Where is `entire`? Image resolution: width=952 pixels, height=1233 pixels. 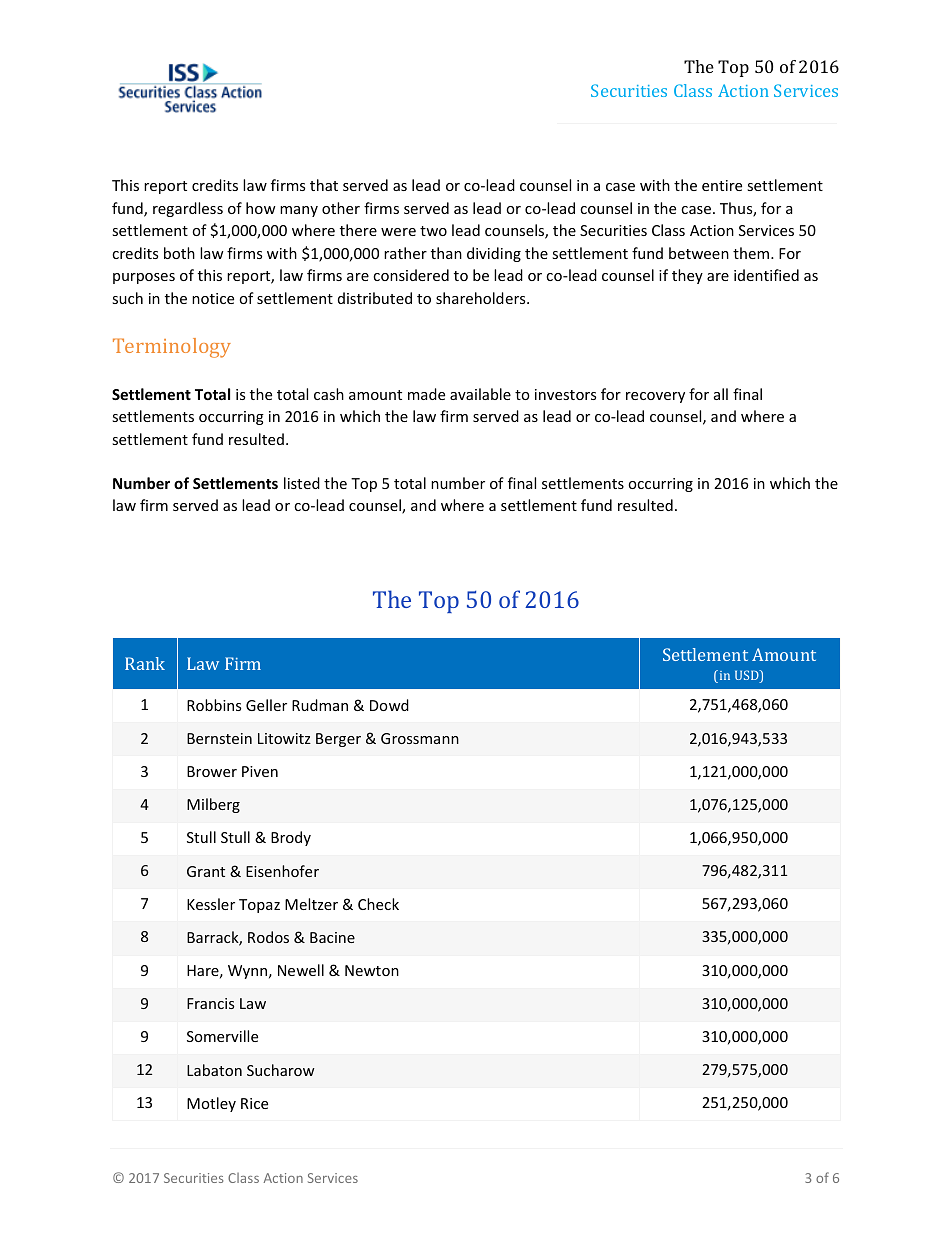 entire is located at coordinates (722, 185).
